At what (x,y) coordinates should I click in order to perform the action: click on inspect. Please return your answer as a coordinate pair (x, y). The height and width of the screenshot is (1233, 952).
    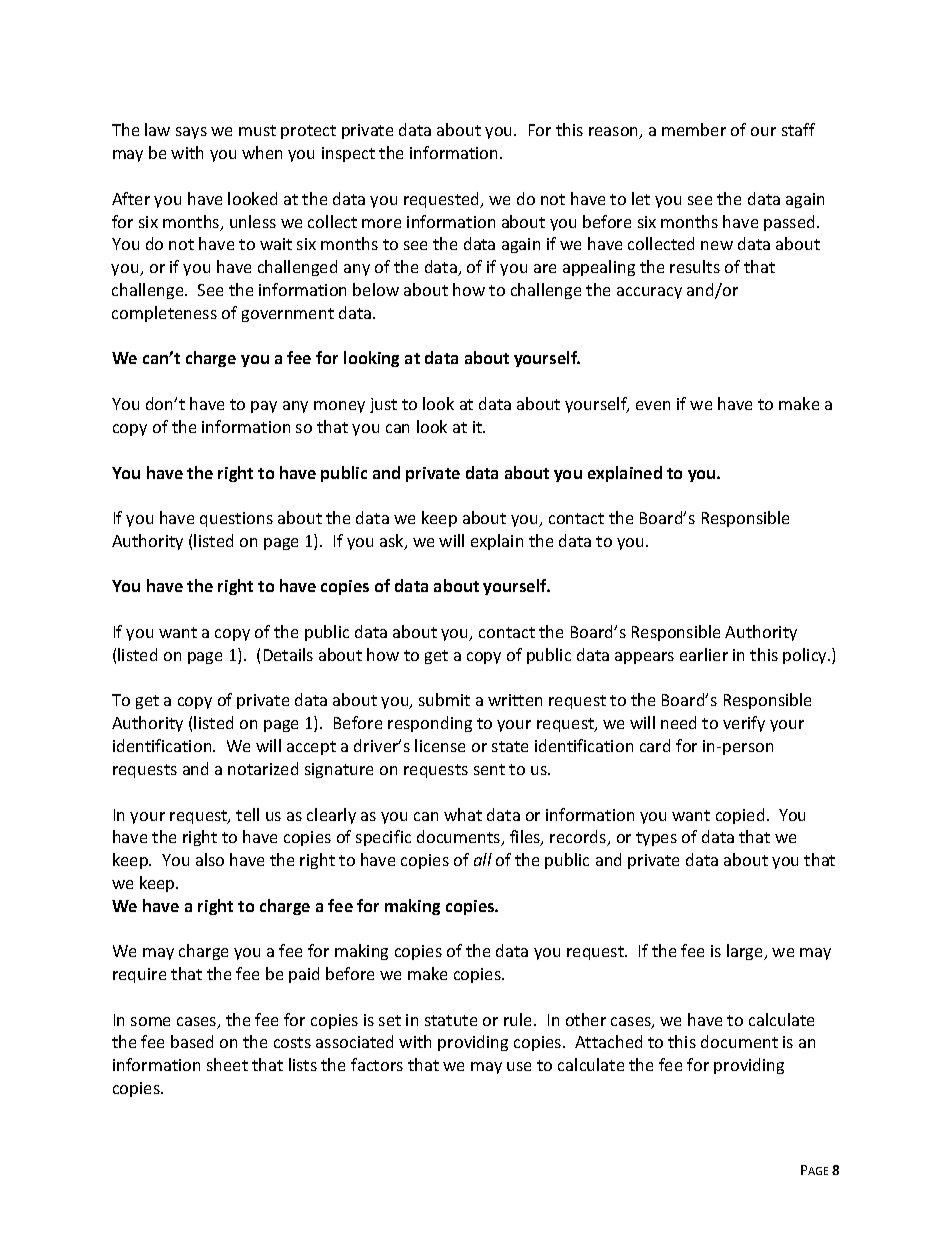
    Looking at the image, I should click on (348, 154).
